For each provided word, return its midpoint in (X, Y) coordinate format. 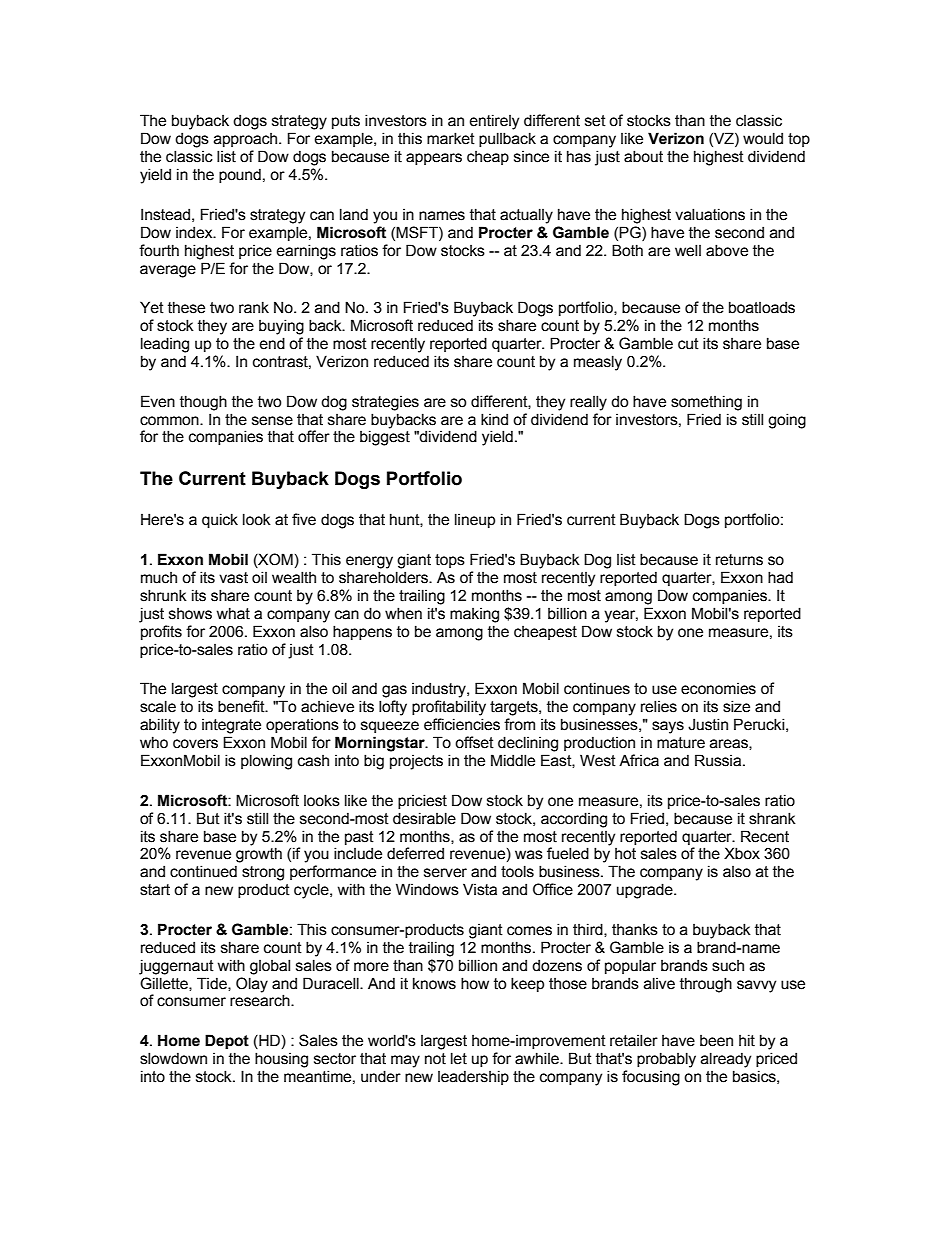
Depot (227, 1042)
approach (247, 140)
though (203, 403)
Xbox (742, 853)
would (763, 138)
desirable (424, 818)
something (706, 403)
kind (494, 419)
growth (259, 855)
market (451, 138)
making (474, 615)
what (233, 613)
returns (739, 560)
